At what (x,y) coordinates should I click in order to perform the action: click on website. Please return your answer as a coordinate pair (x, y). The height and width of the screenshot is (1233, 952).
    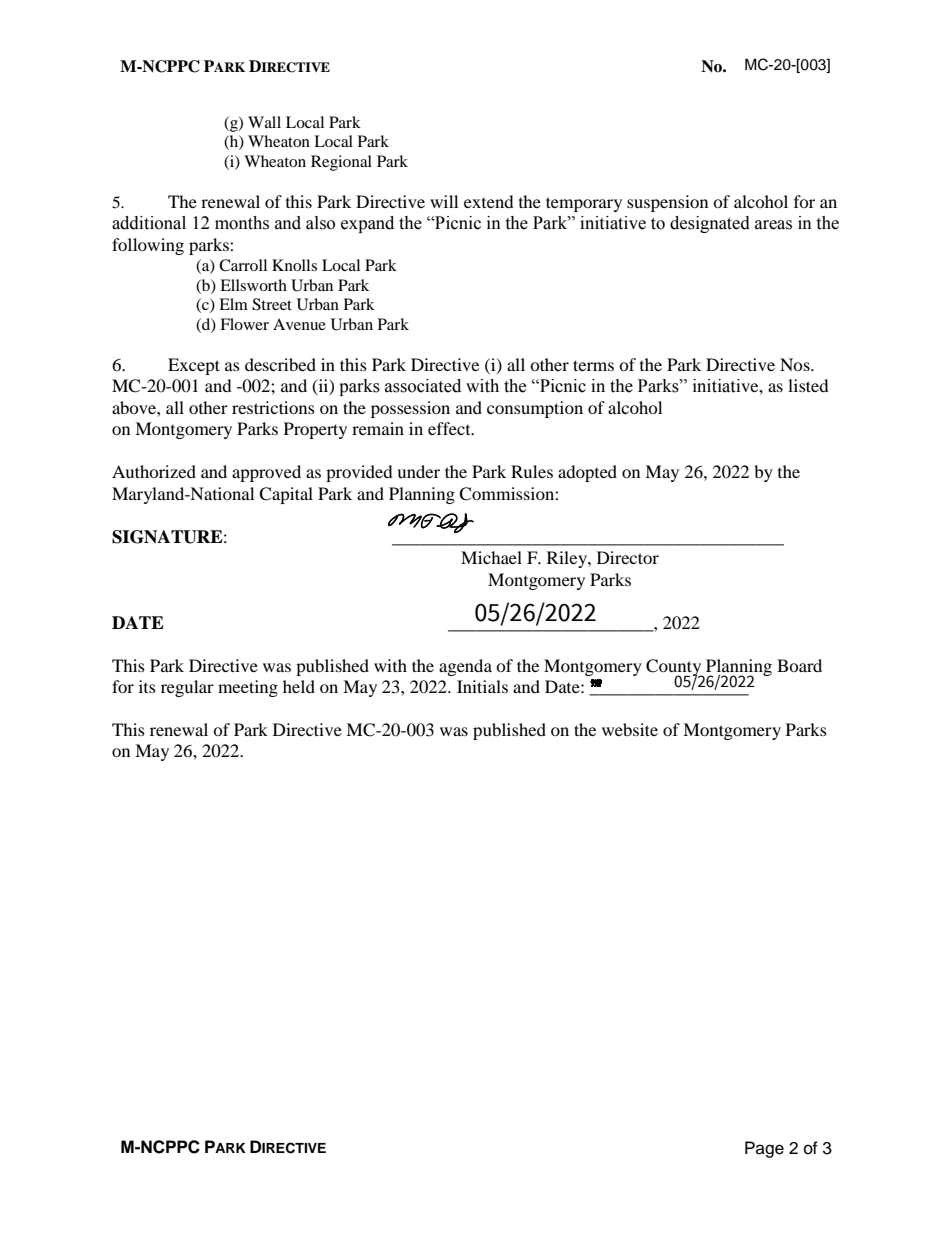
    Looking at the image, I should click on (630, 729).
